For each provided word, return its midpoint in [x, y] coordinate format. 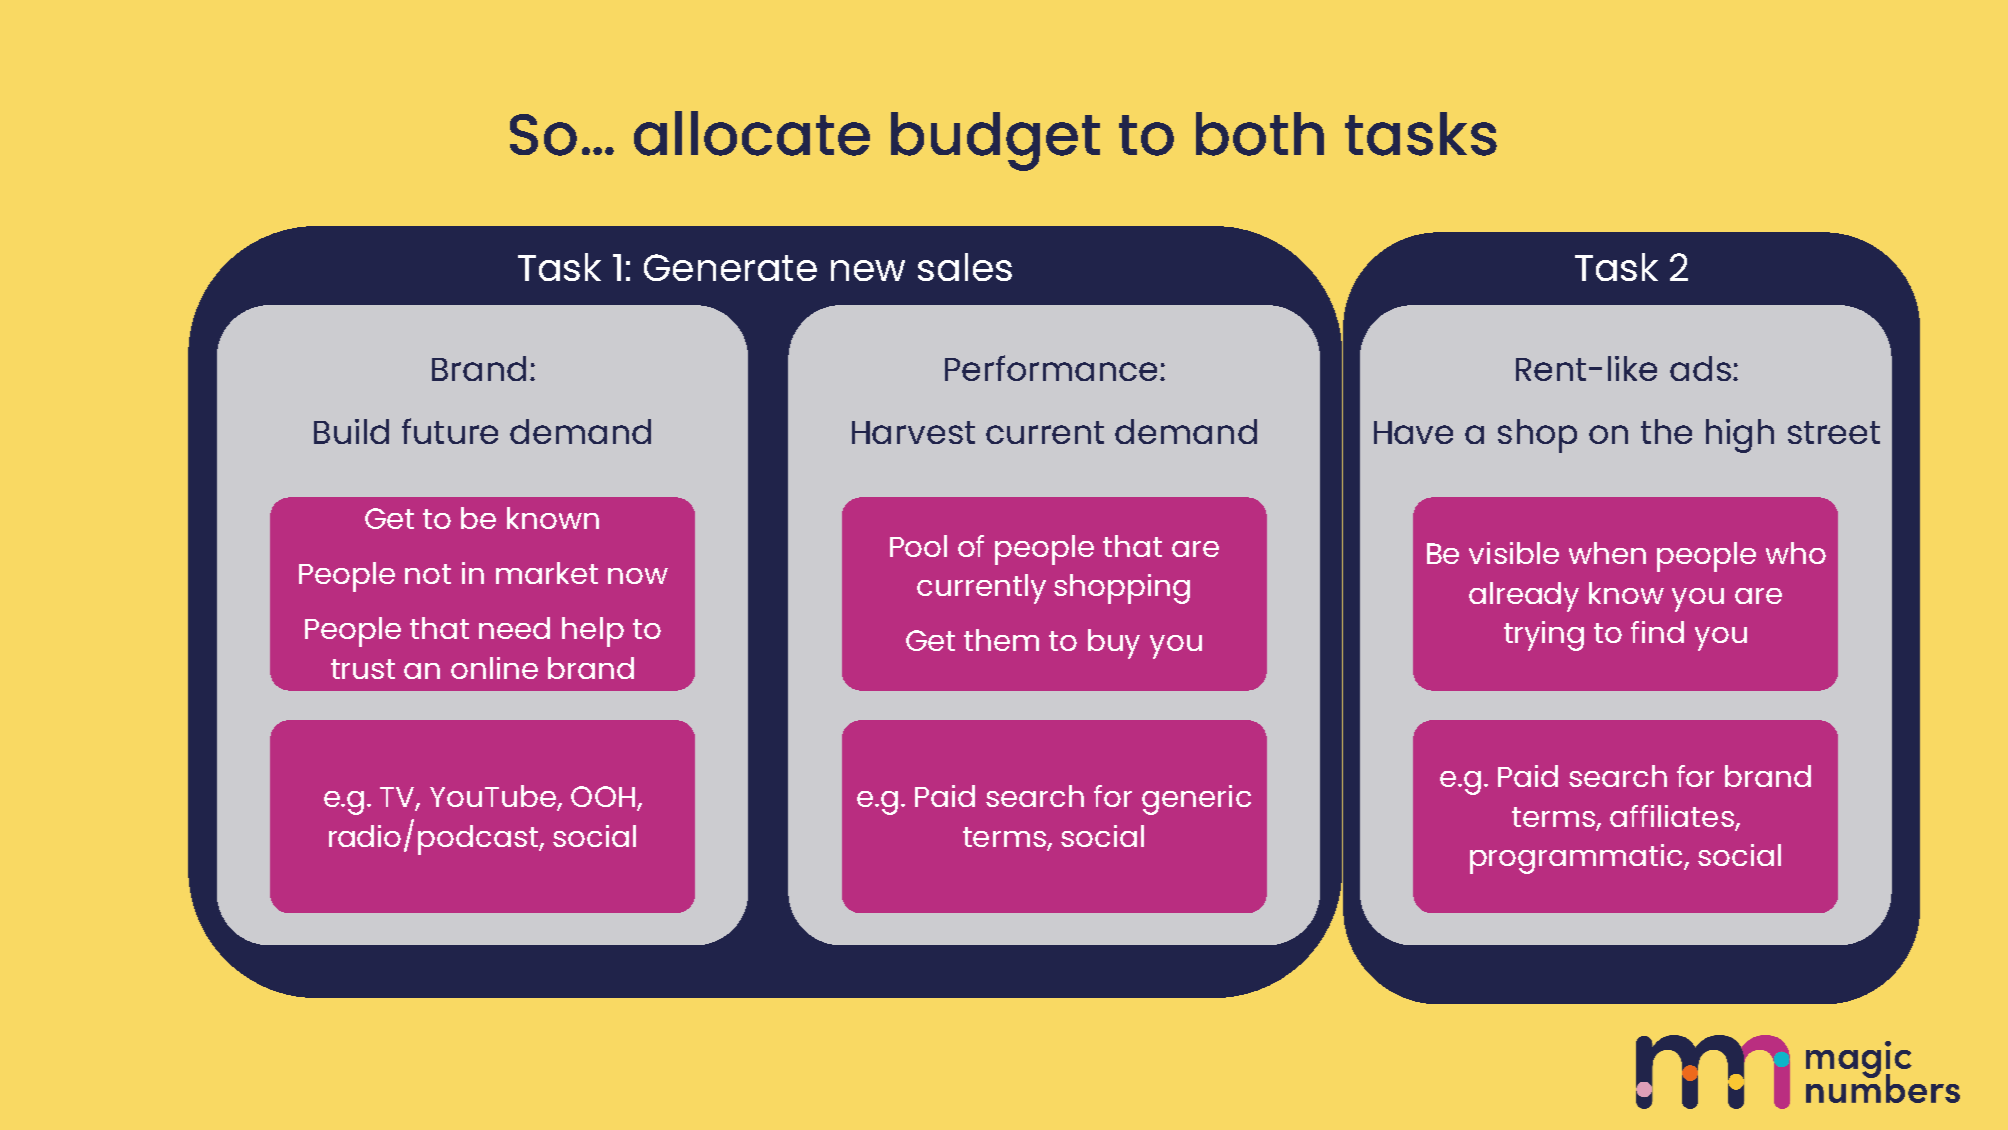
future [450, 431]
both [1260, 134]
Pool [918, 546]
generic [1196, 800]
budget [995, 141]
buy [1114, 644]
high [1740, 436]
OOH [603, 796]
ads [1700, 368]
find [1657, 632]
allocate [752, 133]
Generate [730, 267]
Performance [1051, 368]
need [514, 628]
